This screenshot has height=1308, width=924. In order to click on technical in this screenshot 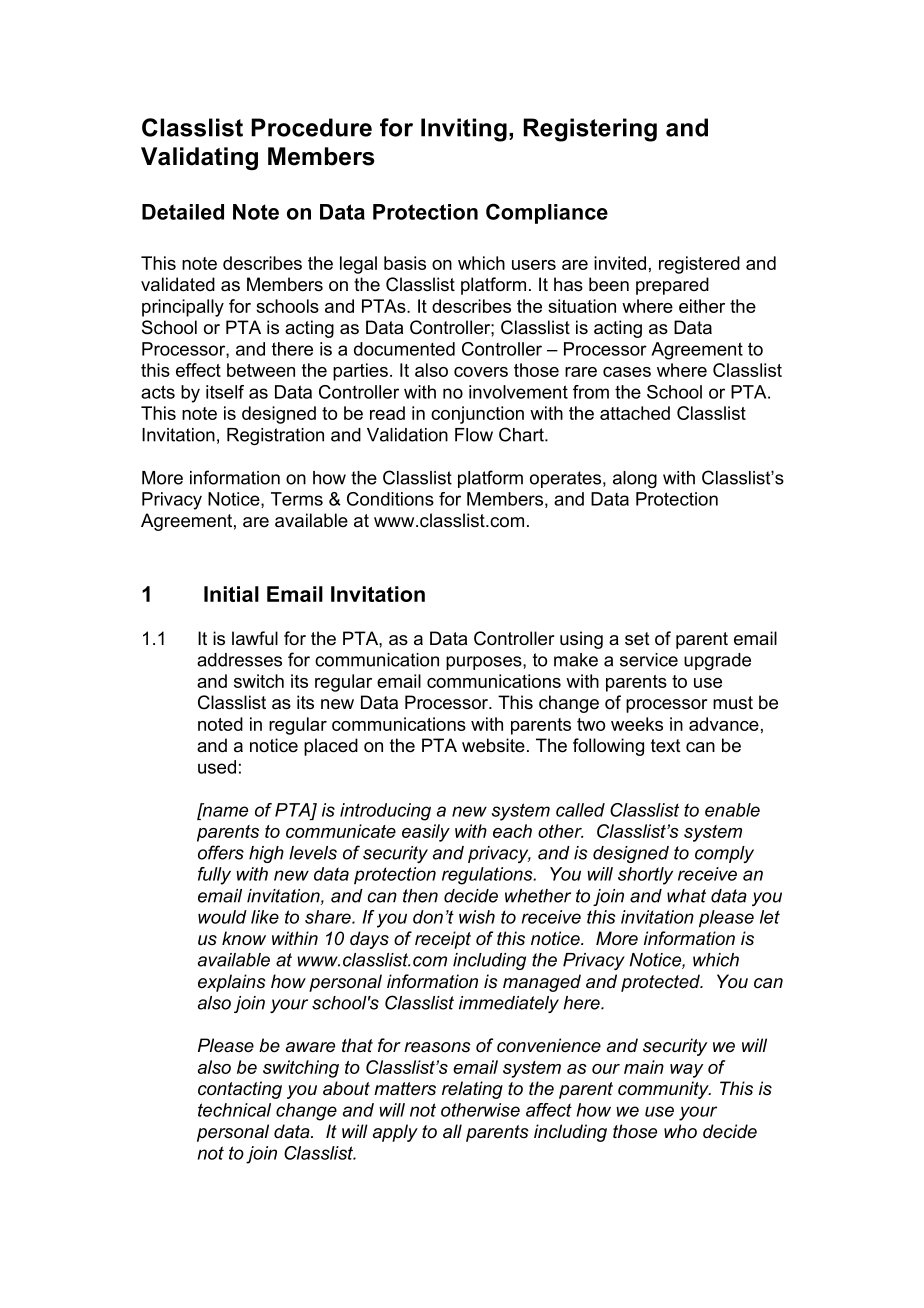, I will do `click(234, 1110)`.
